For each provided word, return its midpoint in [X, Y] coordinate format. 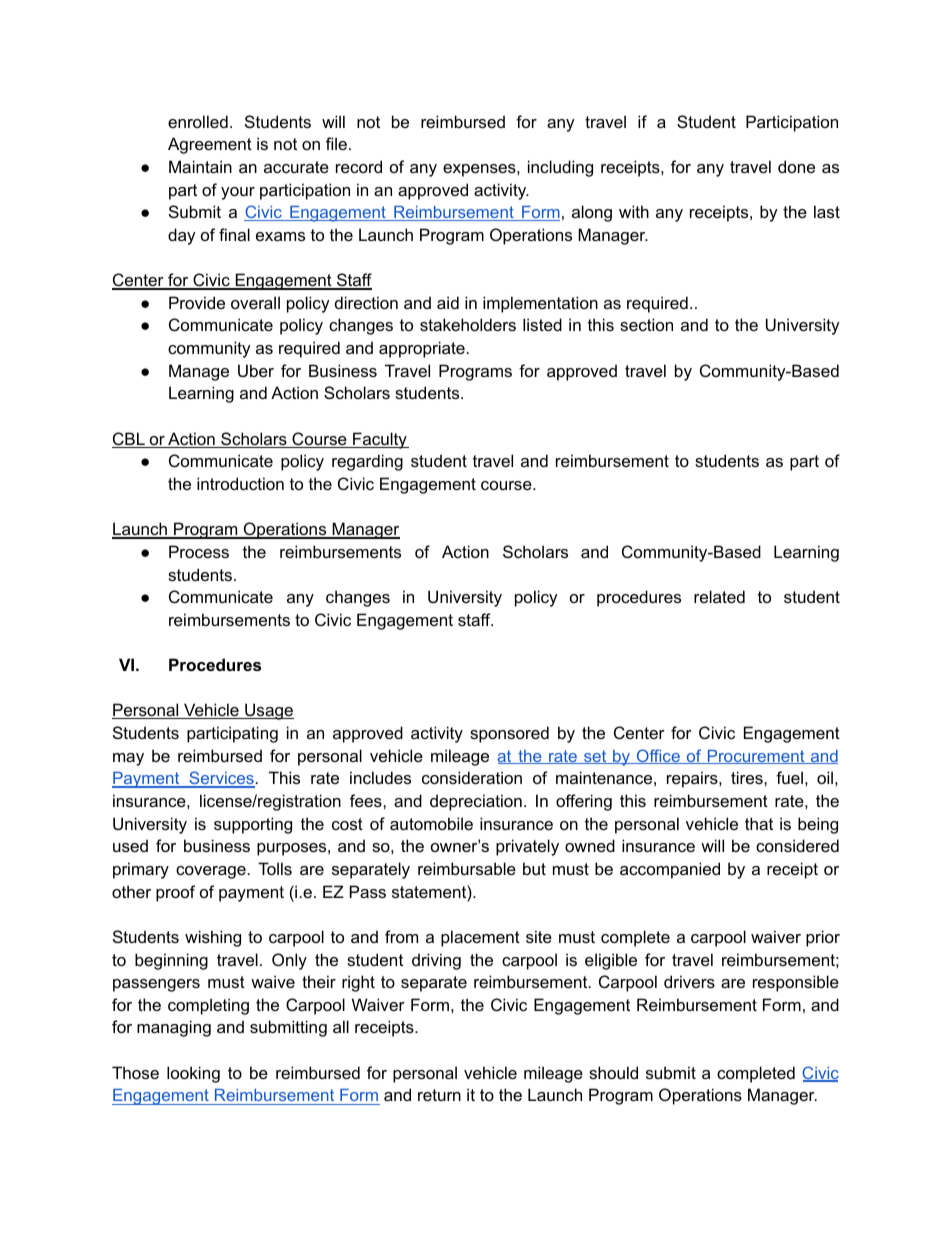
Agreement [210, 145]
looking [193, 1074]
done [796, 166]
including [560, 168]
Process [199, 551]
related [719, 596]
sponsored [509, 734]
